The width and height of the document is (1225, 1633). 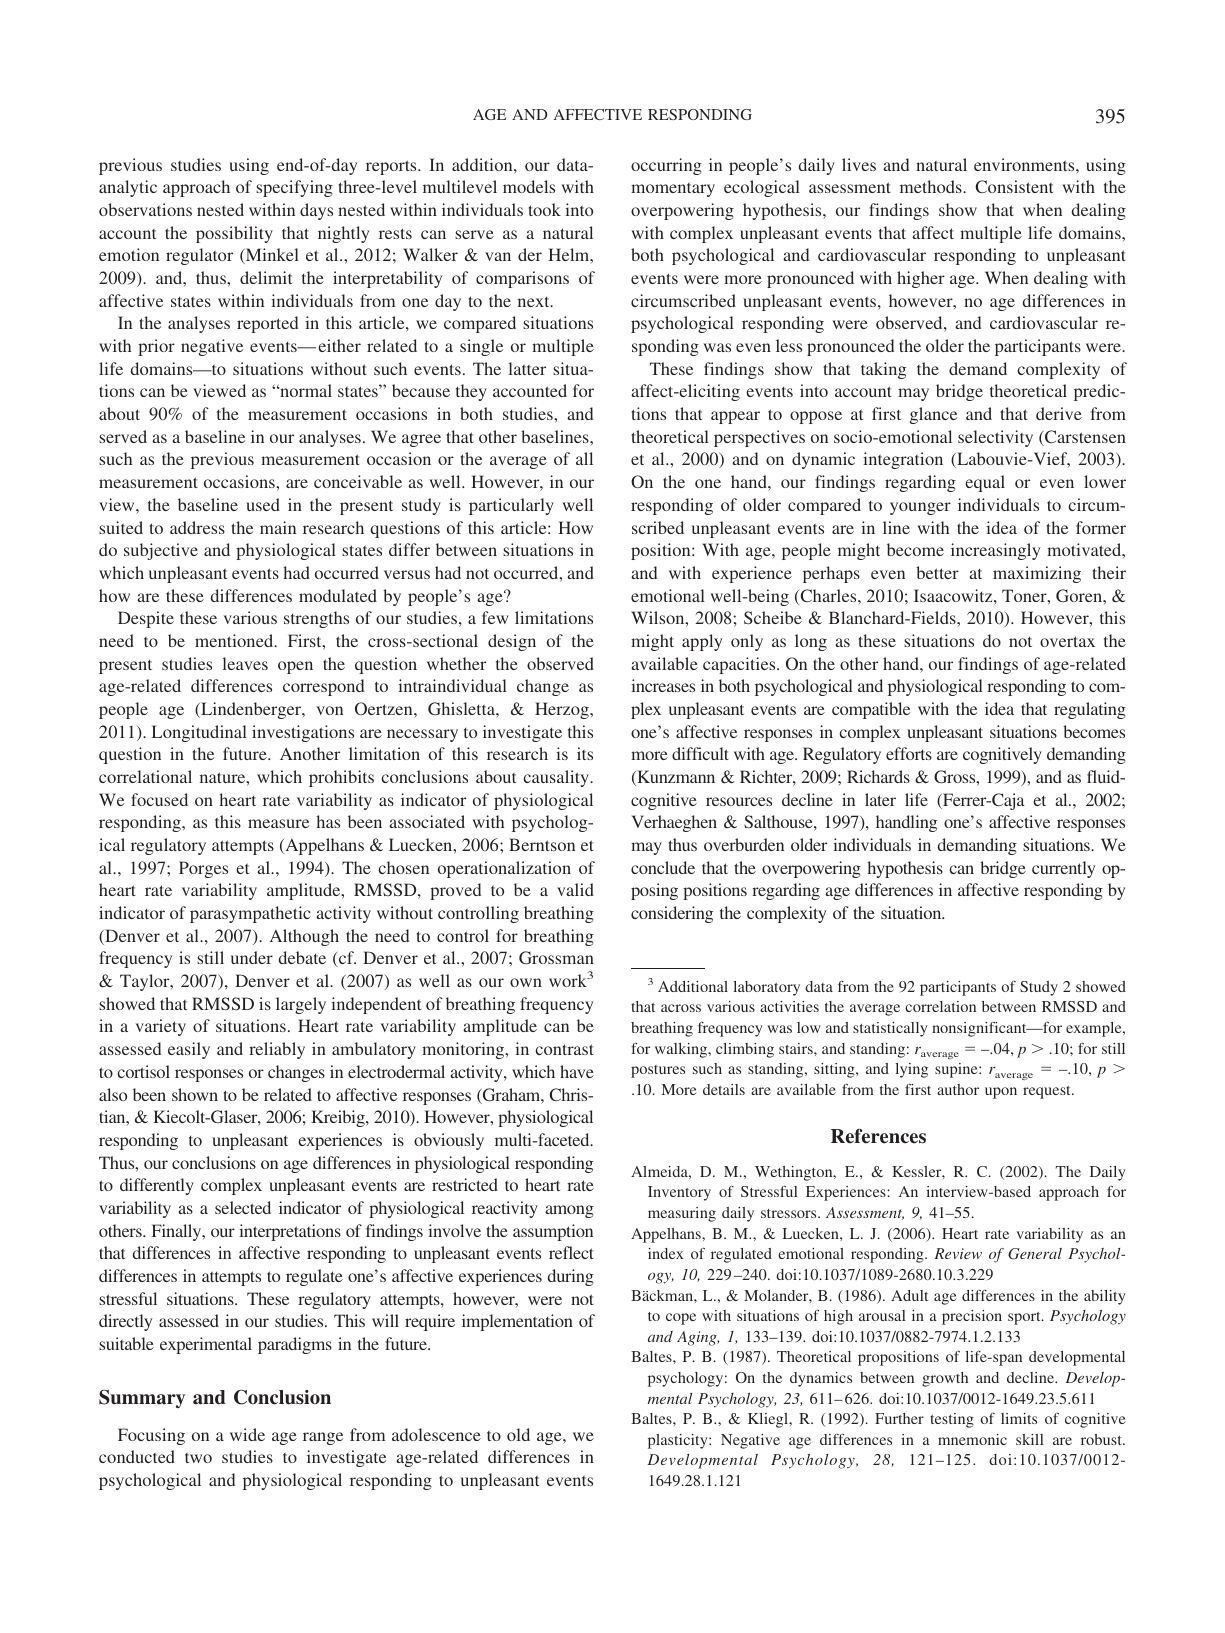 What do you see at coordinates (247, 1434) in the document?
I see `wide` at bounding box center [247, 1434].
